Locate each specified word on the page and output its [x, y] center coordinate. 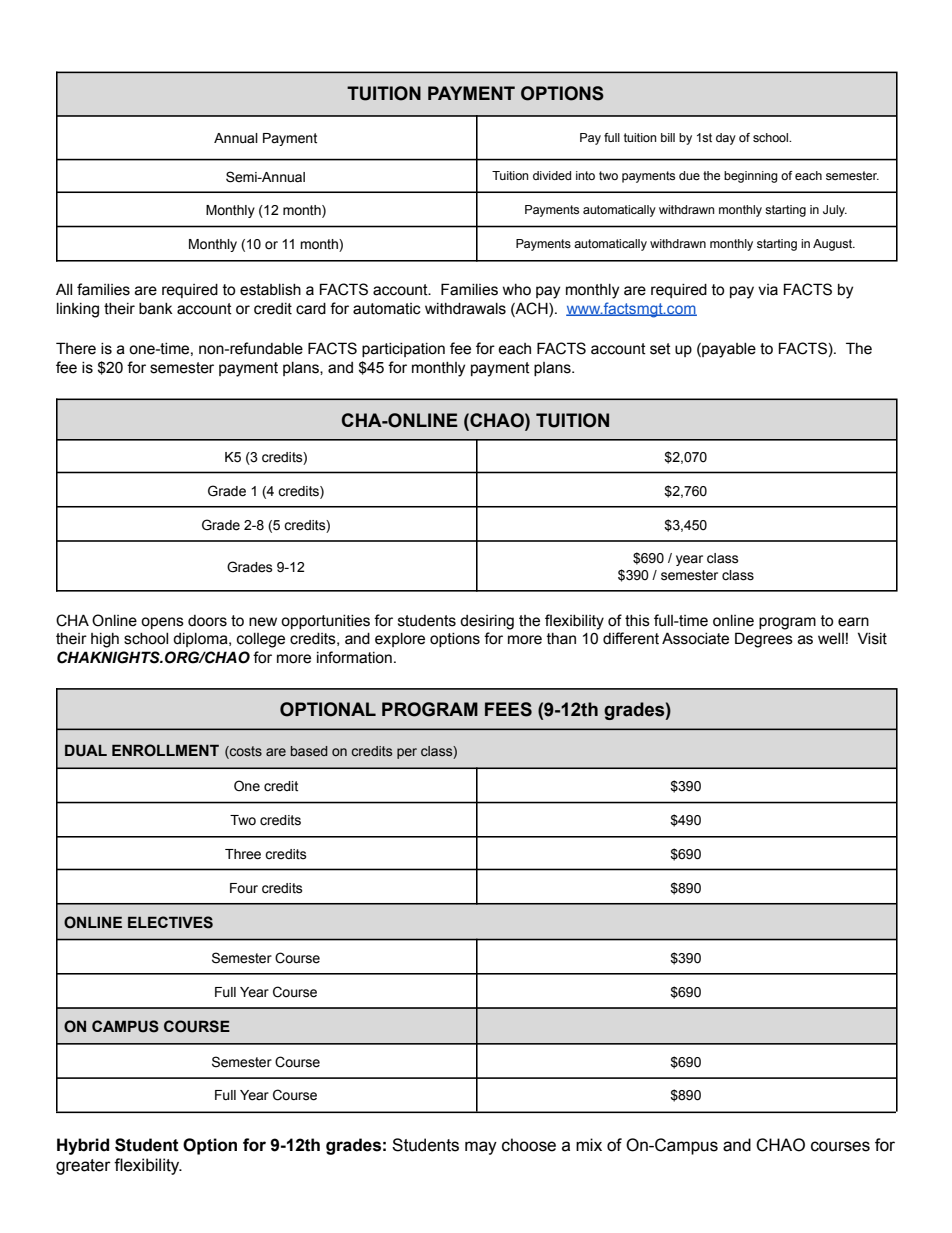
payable [728, 350]
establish [270, 290]
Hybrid [83, 1146]
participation [403, 350]
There [76, 348]
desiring [487, 622]
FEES [508, 709]
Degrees [764, 640]
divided [552, 175]
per [407, 753]
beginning [751, 177]
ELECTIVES [170, 922]
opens [162, 623]
